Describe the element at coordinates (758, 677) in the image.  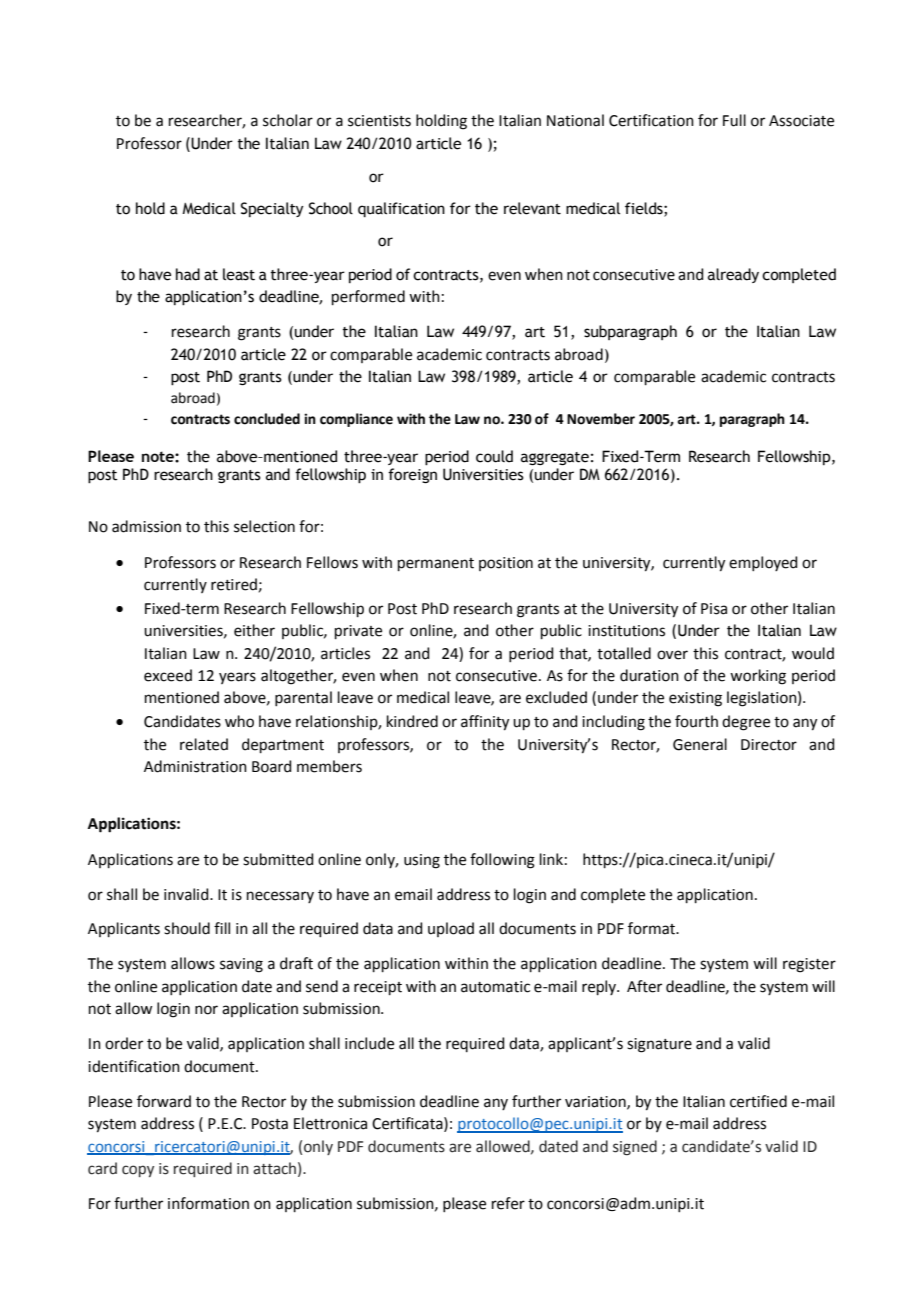
I see `working` at that location.
